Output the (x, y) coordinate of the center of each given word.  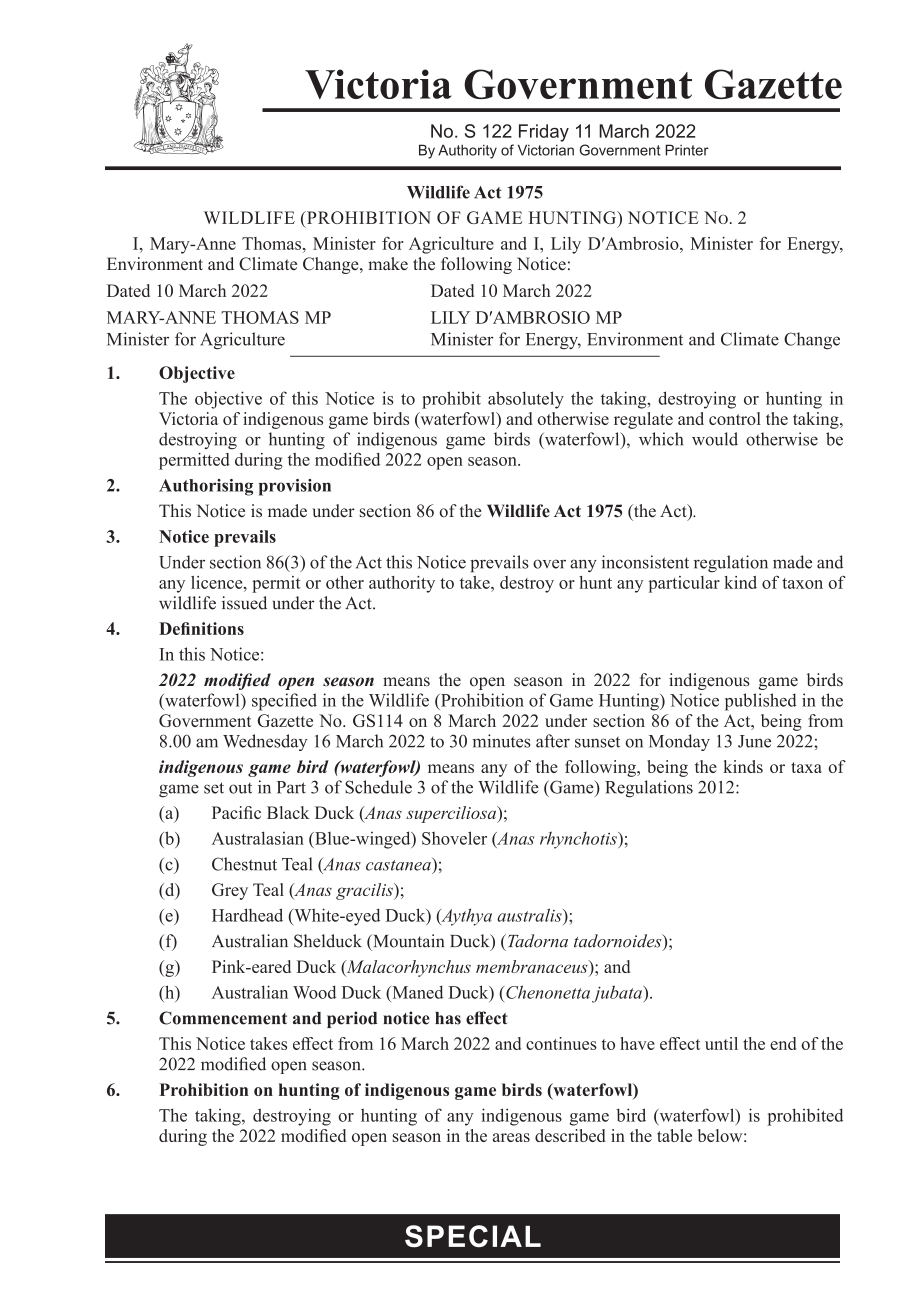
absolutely (526, 400)
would (715, 439)
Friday (544, 133)
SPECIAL (473, 1236)
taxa (806, 767)
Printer (687, 150)
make (388, 264)
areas (511, 1137)
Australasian (258, 838)
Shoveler (454, 838)
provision (295, 487)
